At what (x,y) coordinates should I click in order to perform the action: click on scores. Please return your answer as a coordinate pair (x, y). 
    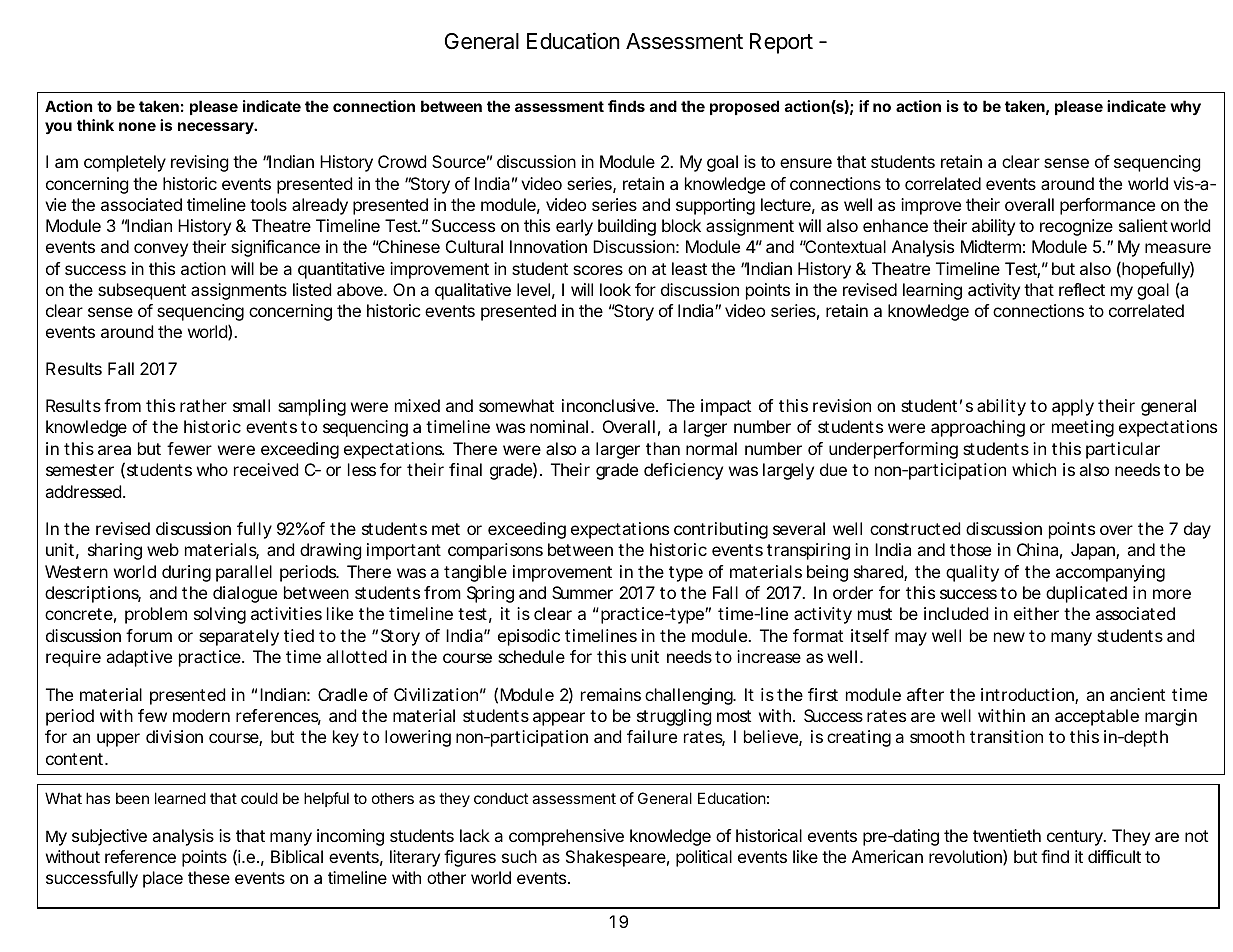
    Looking at the image, I should click on (598, 270).
